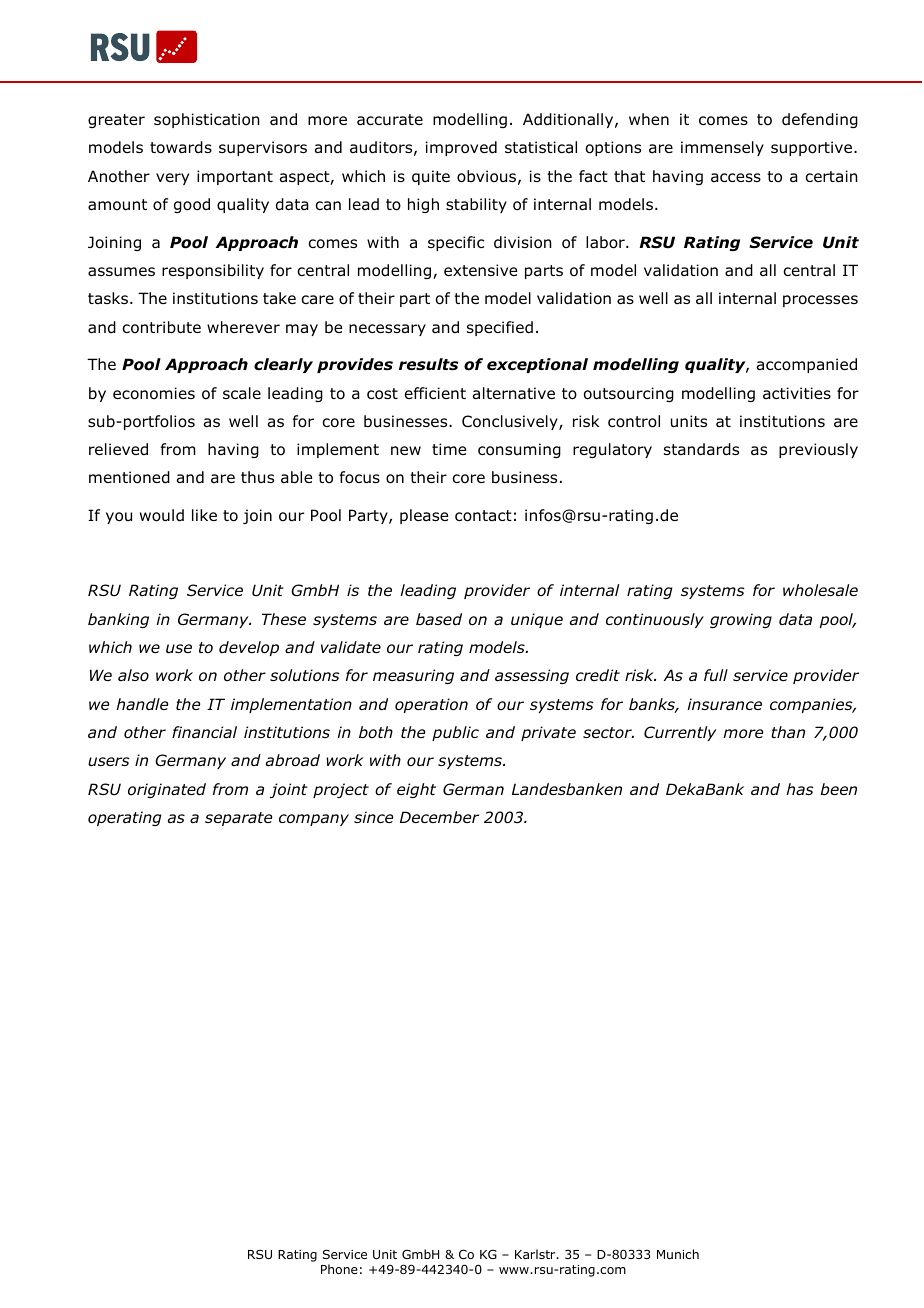 The height and width of the document is (1308, 924). What do you see at coordinates (204, 515) in the document?
I see `like` at bounding box center [204, 515].
